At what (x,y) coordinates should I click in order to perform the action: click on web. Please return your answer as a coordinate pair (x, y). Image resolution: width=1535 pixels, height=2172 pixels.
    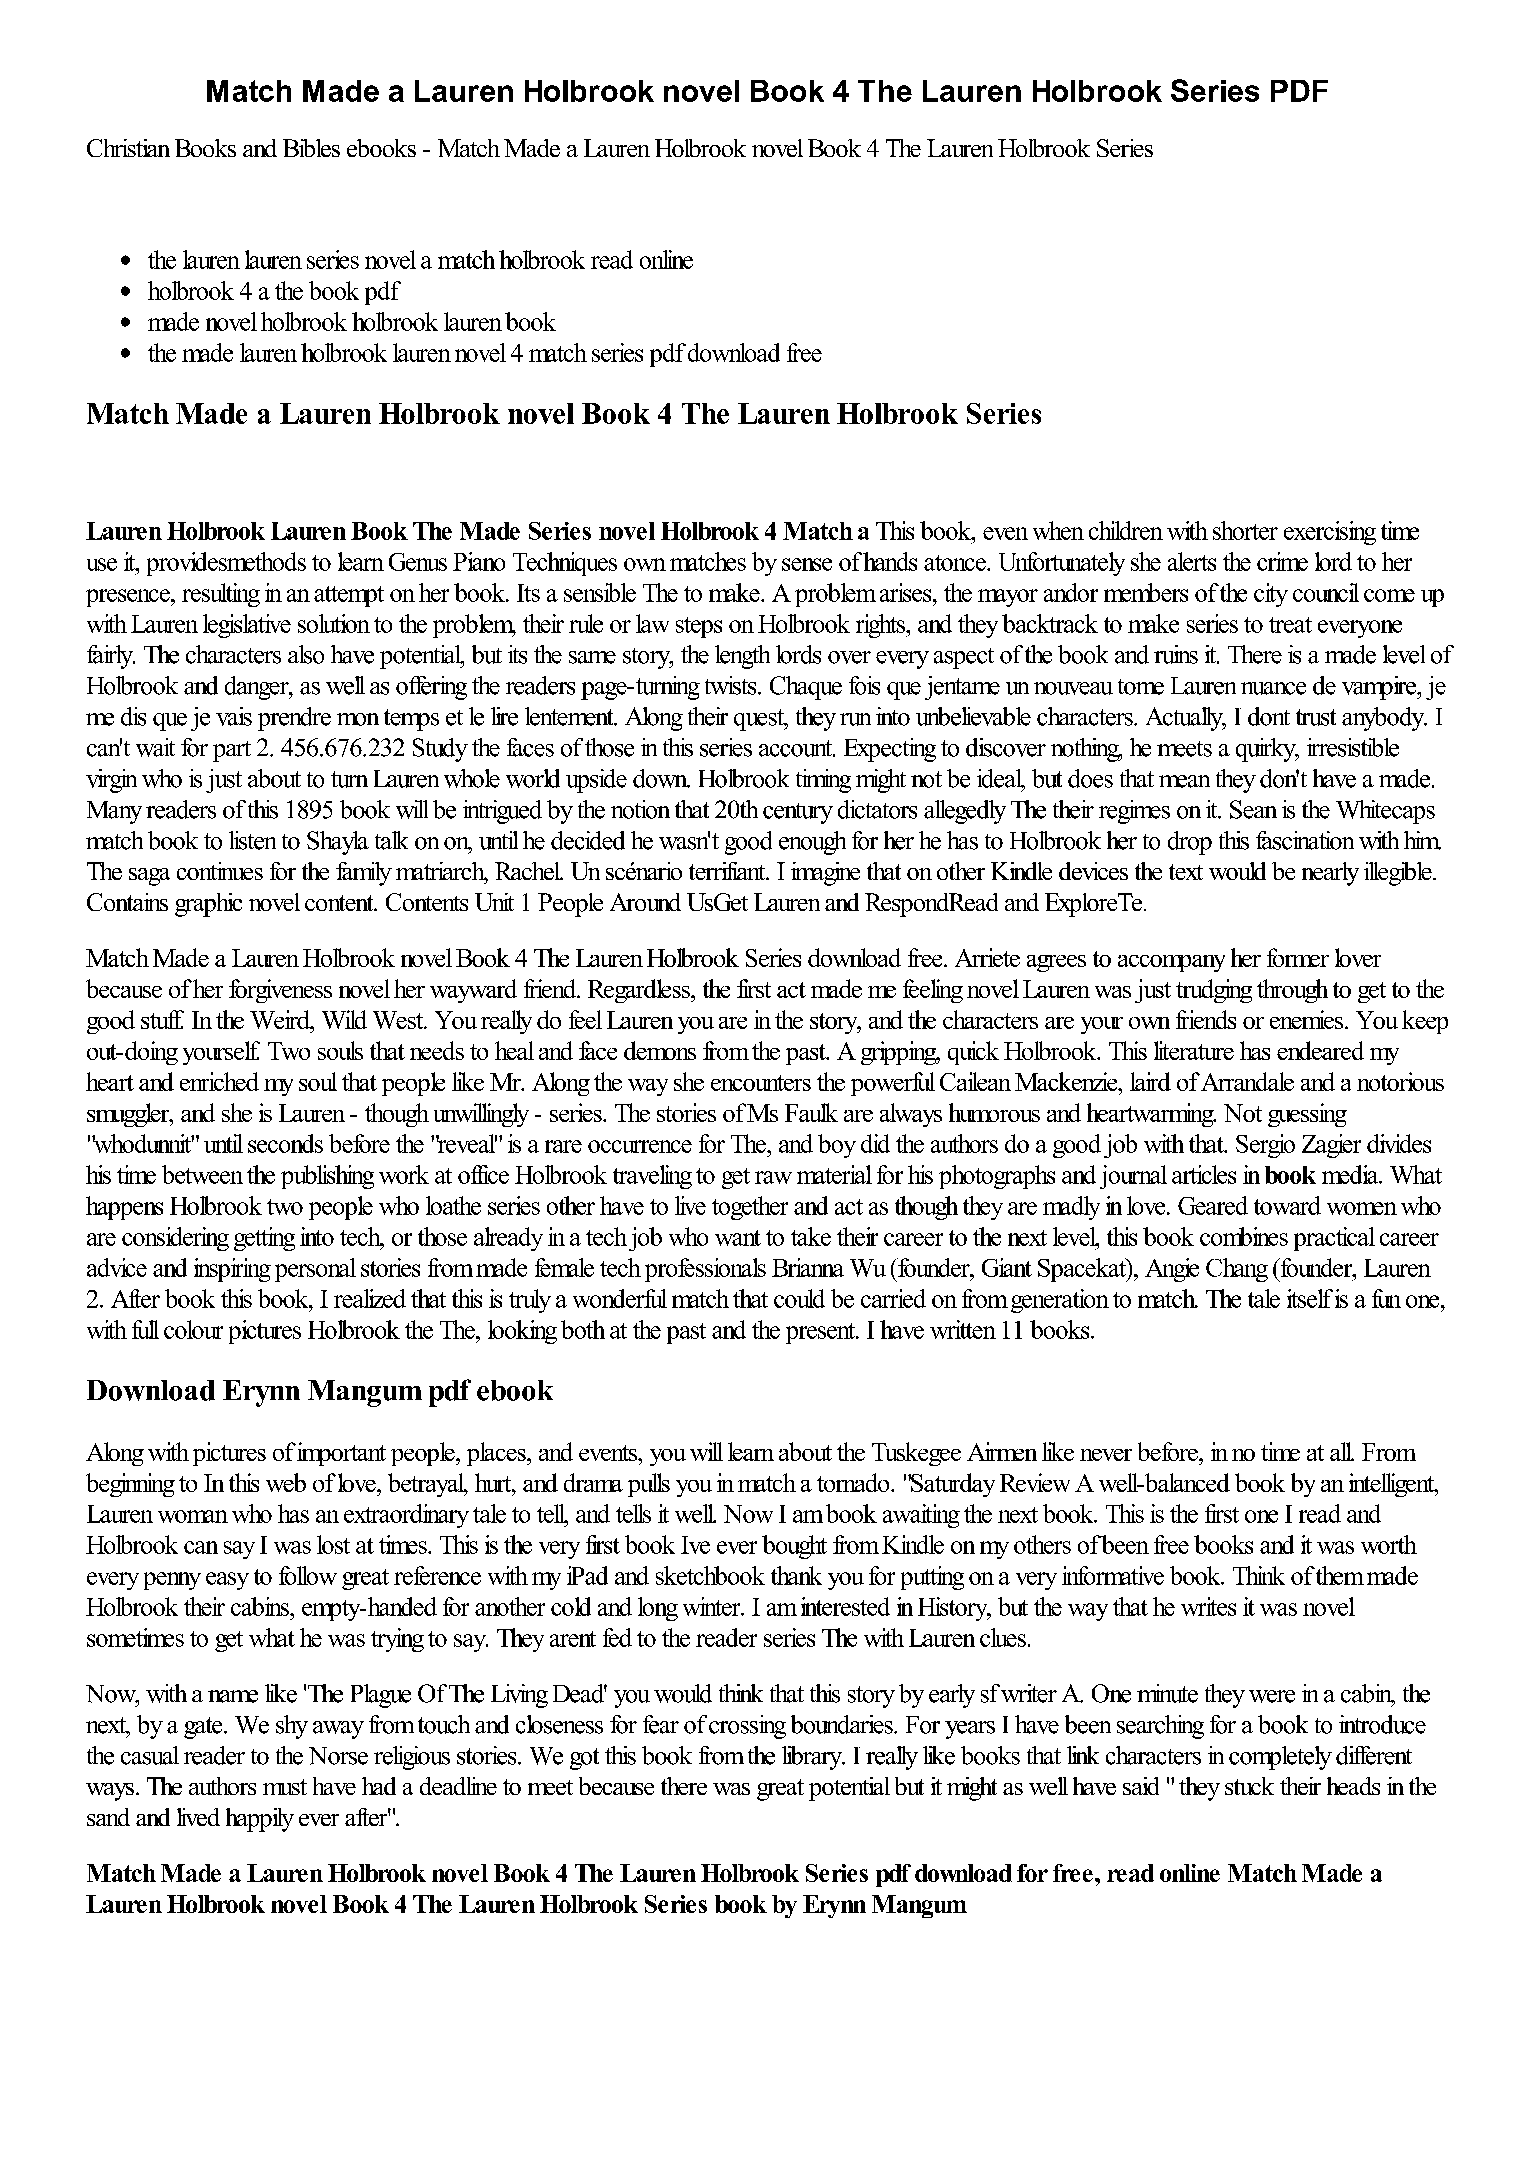
    Looking at the image, I should click on (286, 1482).
